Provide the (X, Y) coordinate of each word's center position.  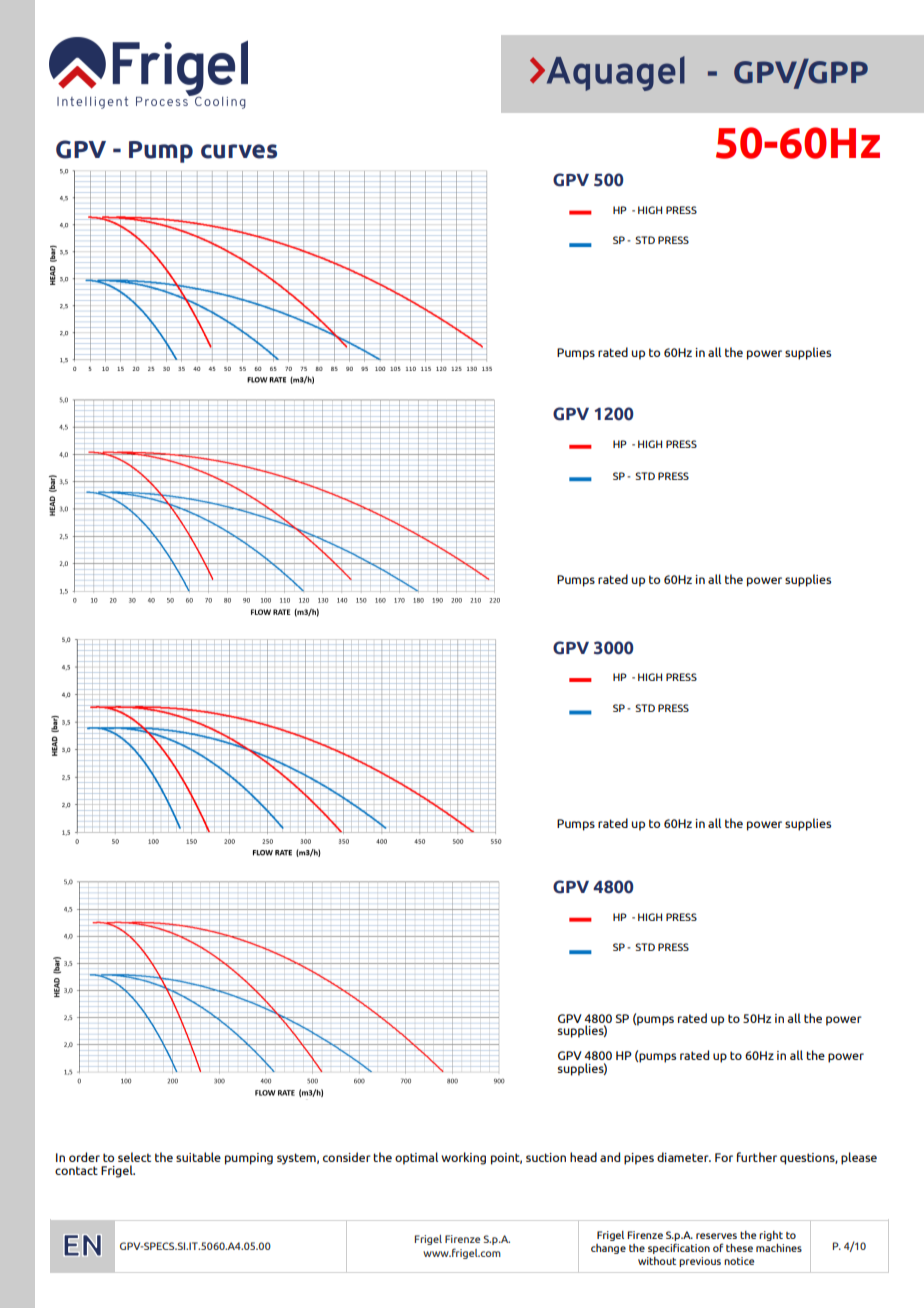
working (463, 1158)
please (859, 1158)
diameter (684, 1157)
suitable (198, 1157)
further (757, 1157)
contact (76, 1170)
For (724, 1157)
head (583, 1157)
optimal (416, 1158)
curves (239, 151)
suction (546, 1157)
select (134, 1157)
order (84, 1157)
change (608, 1249)
